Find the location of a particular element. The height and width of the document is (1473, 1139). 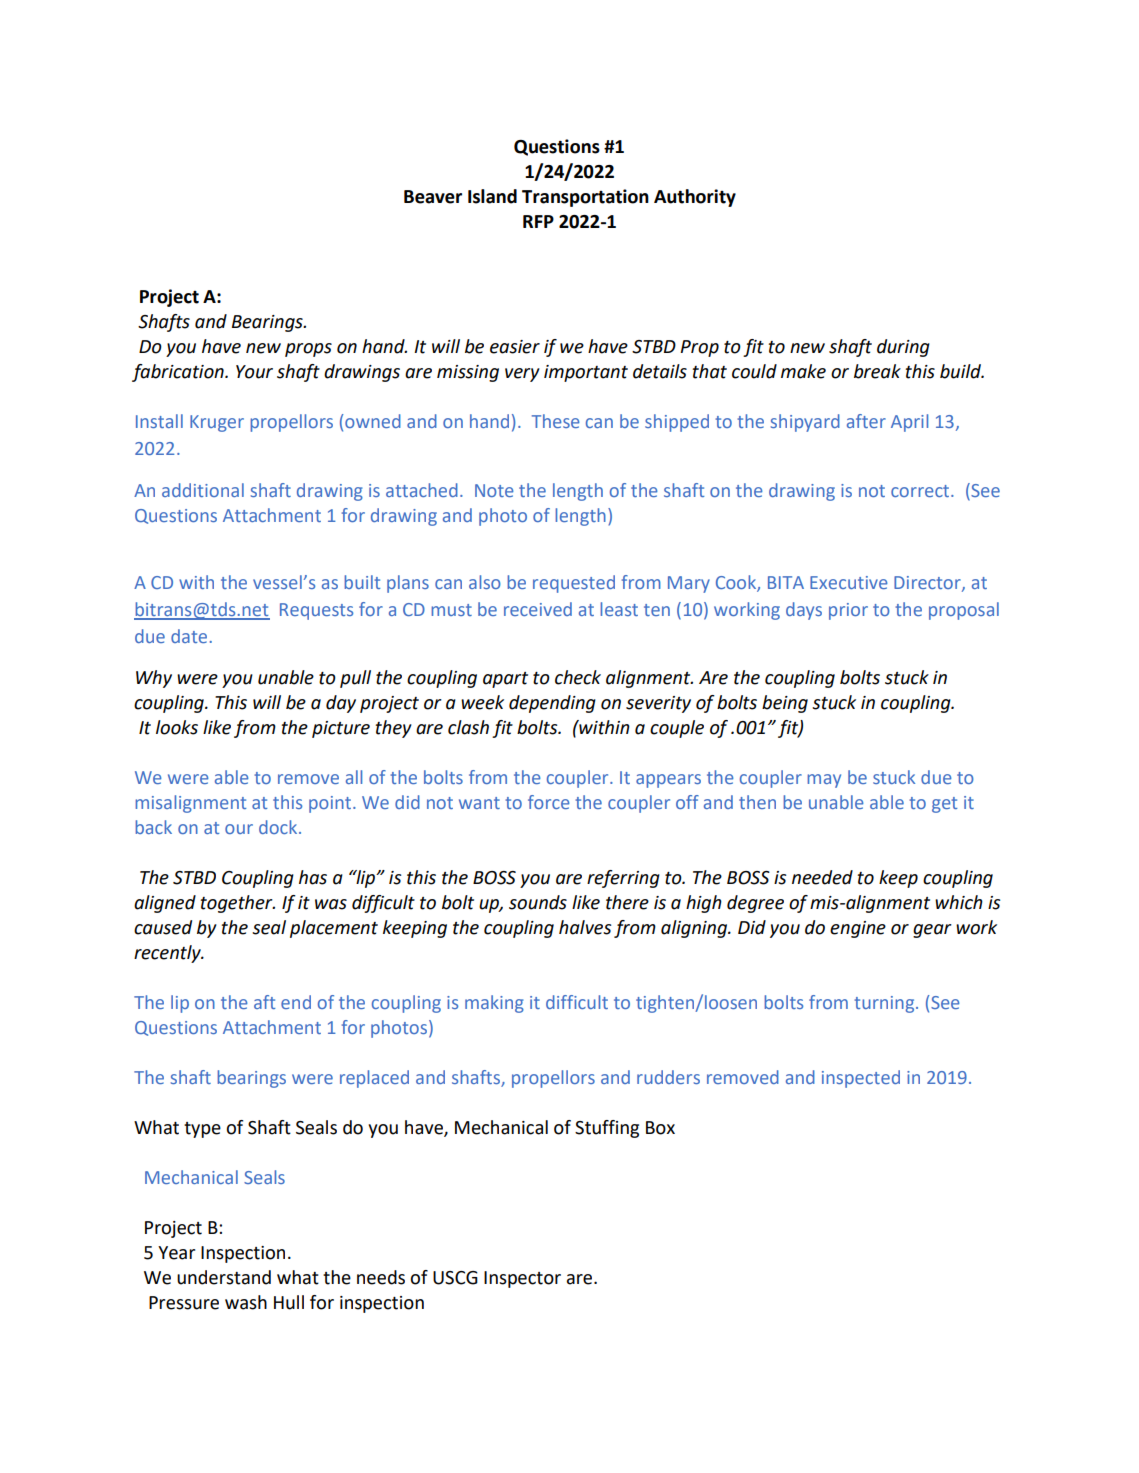

understand is located at coordinates (224, 1277).
